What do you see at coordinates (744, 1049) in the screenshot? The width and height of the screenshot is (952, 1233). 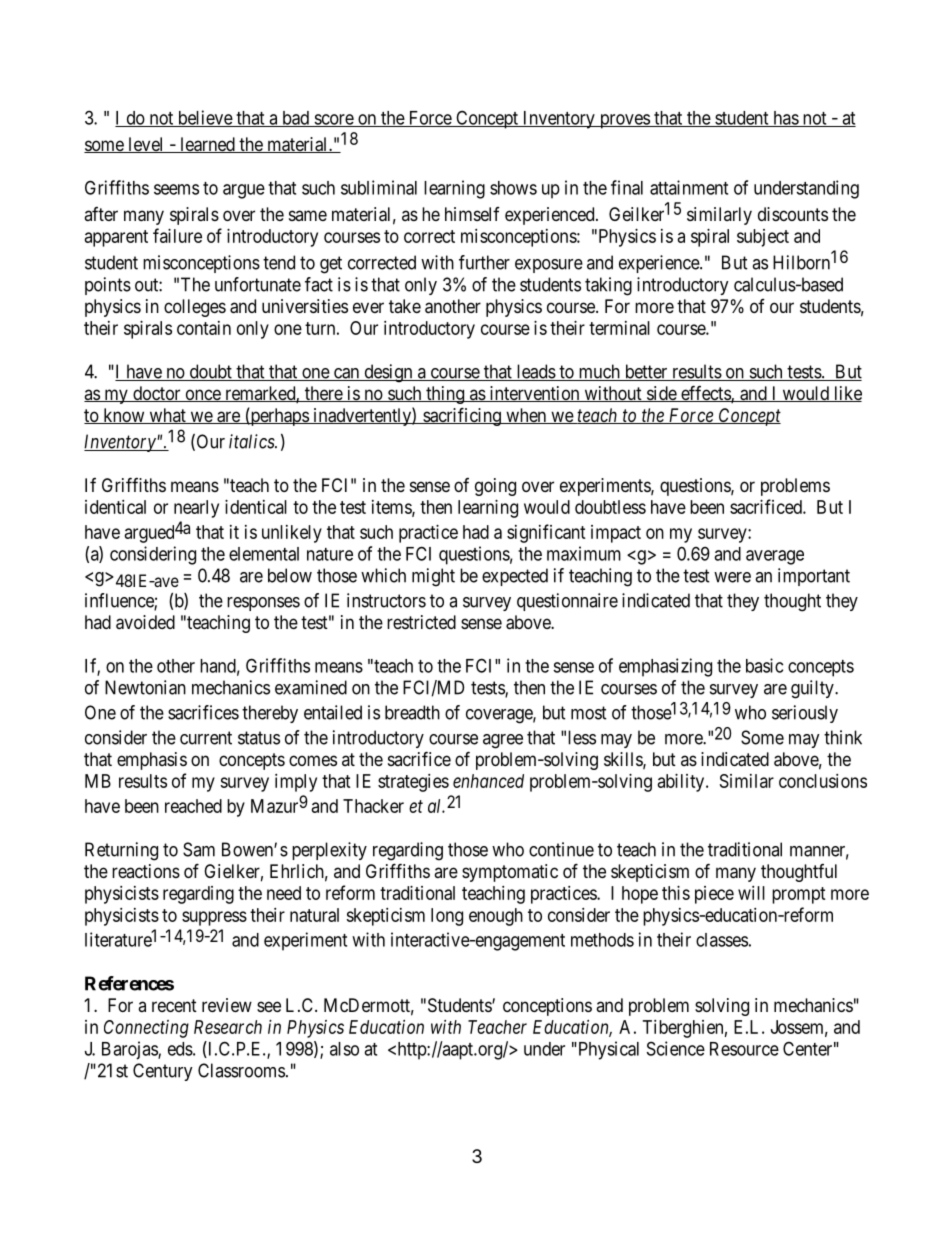 I see `Resource` at bounding box center [744, 1049].
